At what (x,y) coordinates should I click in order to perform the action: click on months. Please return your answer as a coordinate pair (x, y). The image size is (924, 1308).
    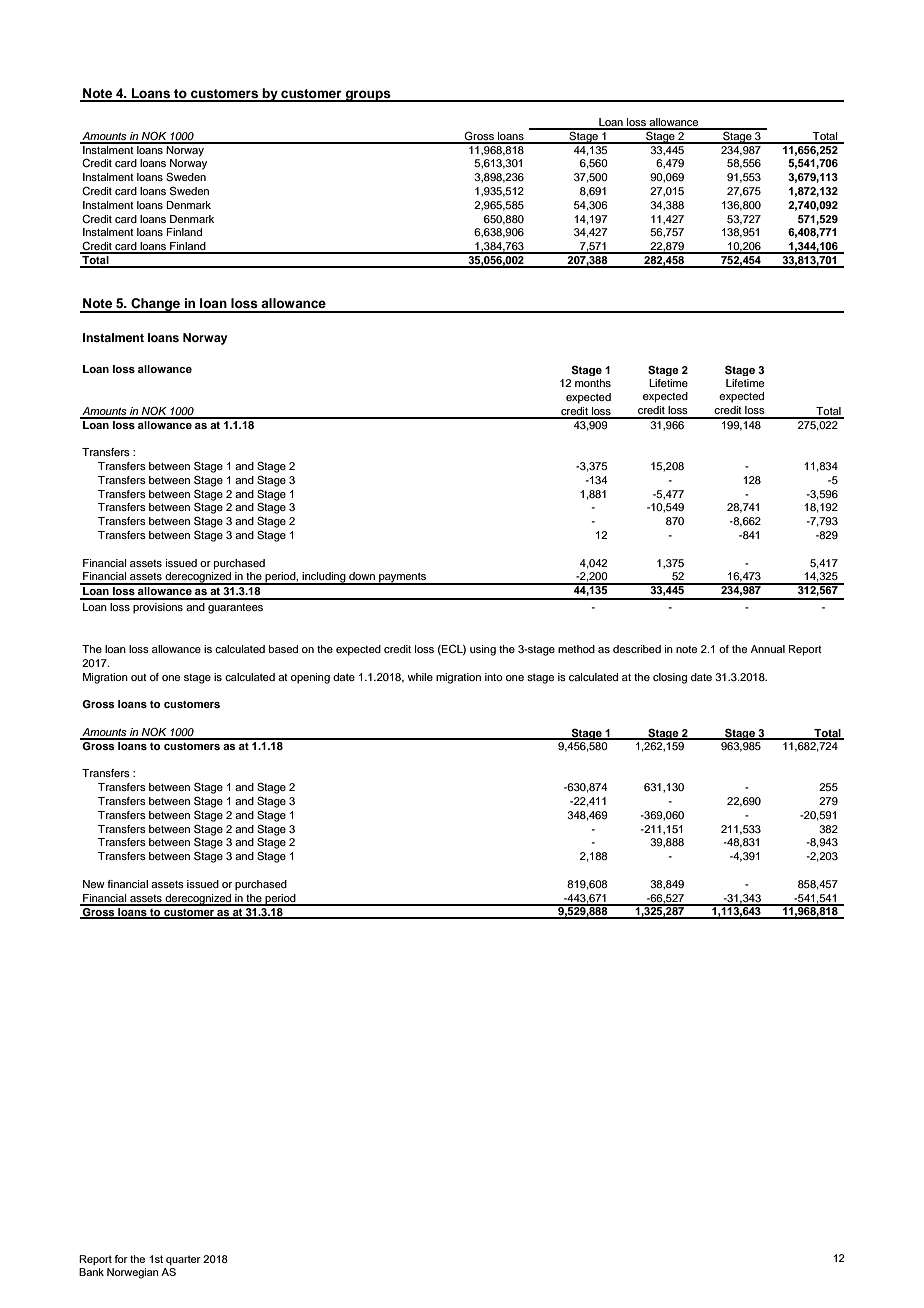
    Looking at the image, I should click on (593, 383).
